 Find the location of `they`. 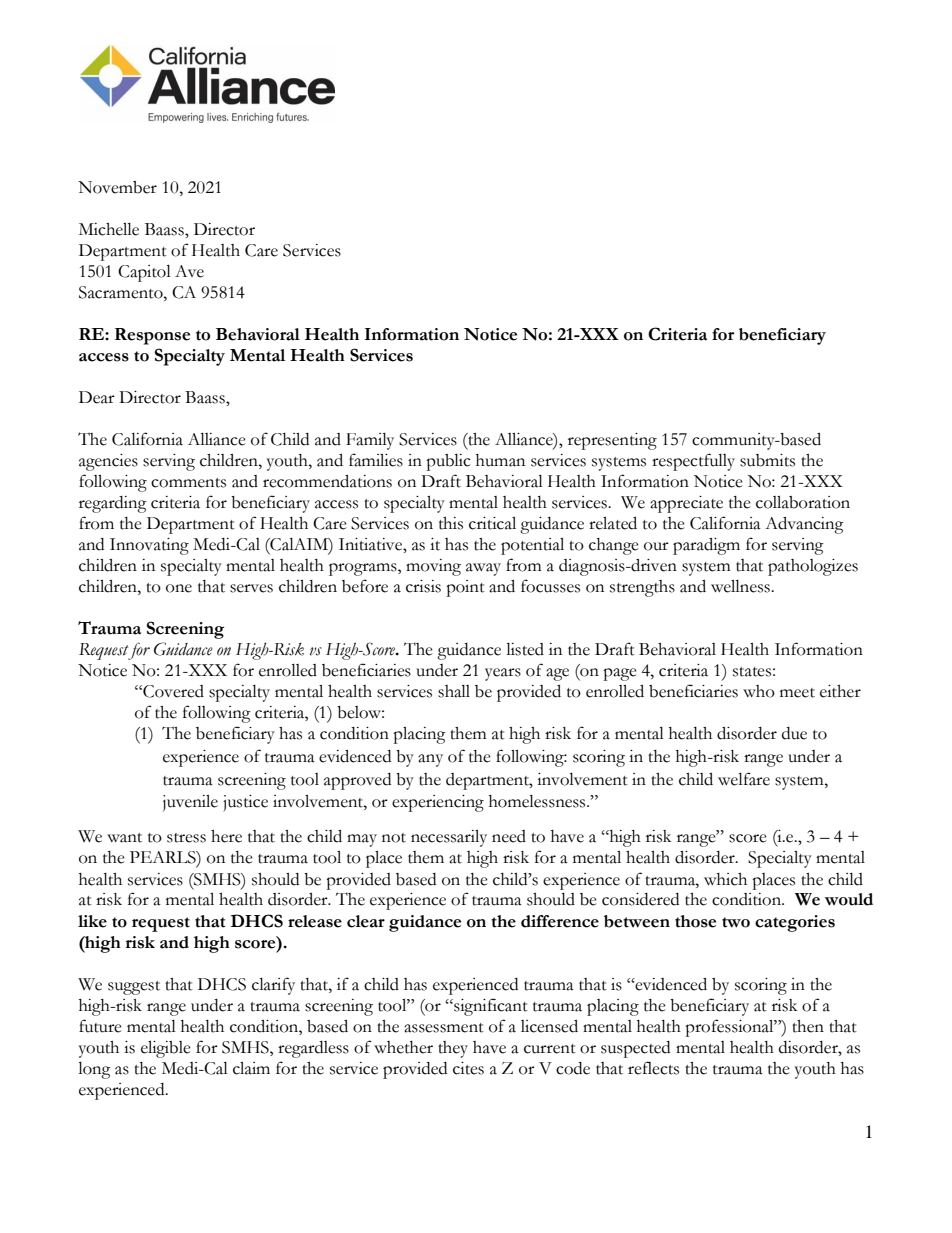

they is located at coordinates (453, 1049).
